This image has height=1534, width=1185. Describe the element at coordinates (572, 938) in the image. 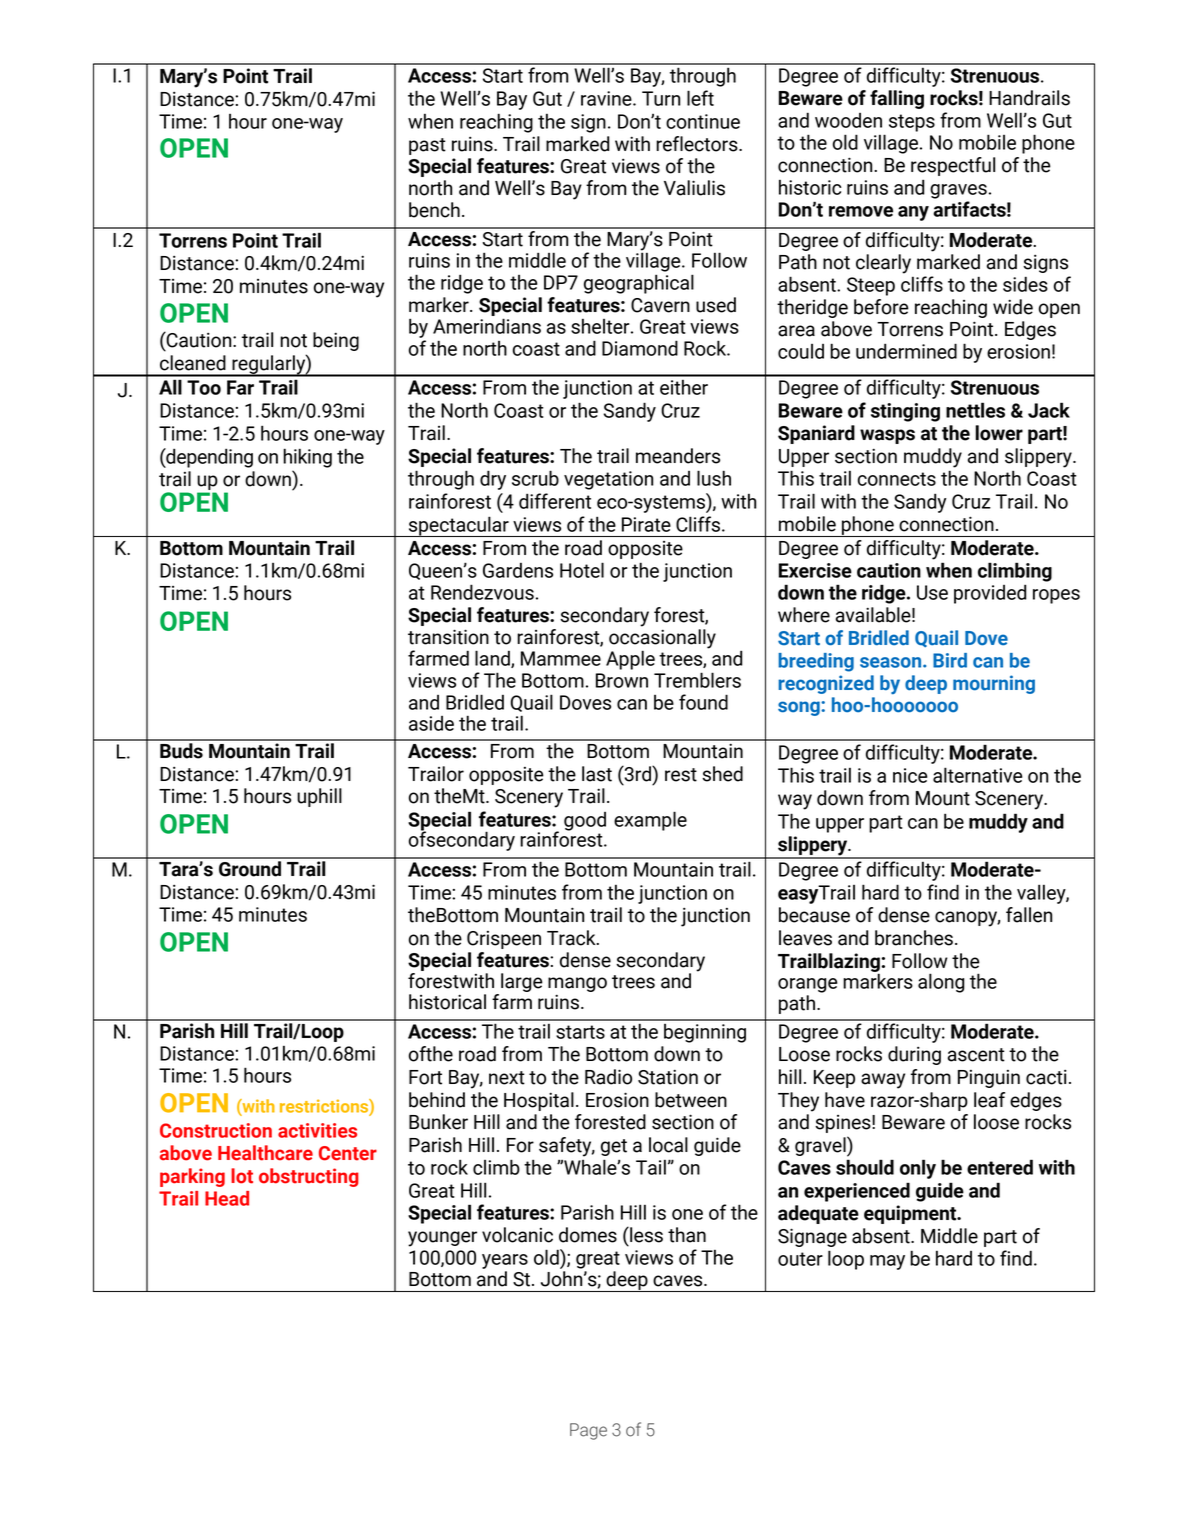

I see `Track` at that location.
